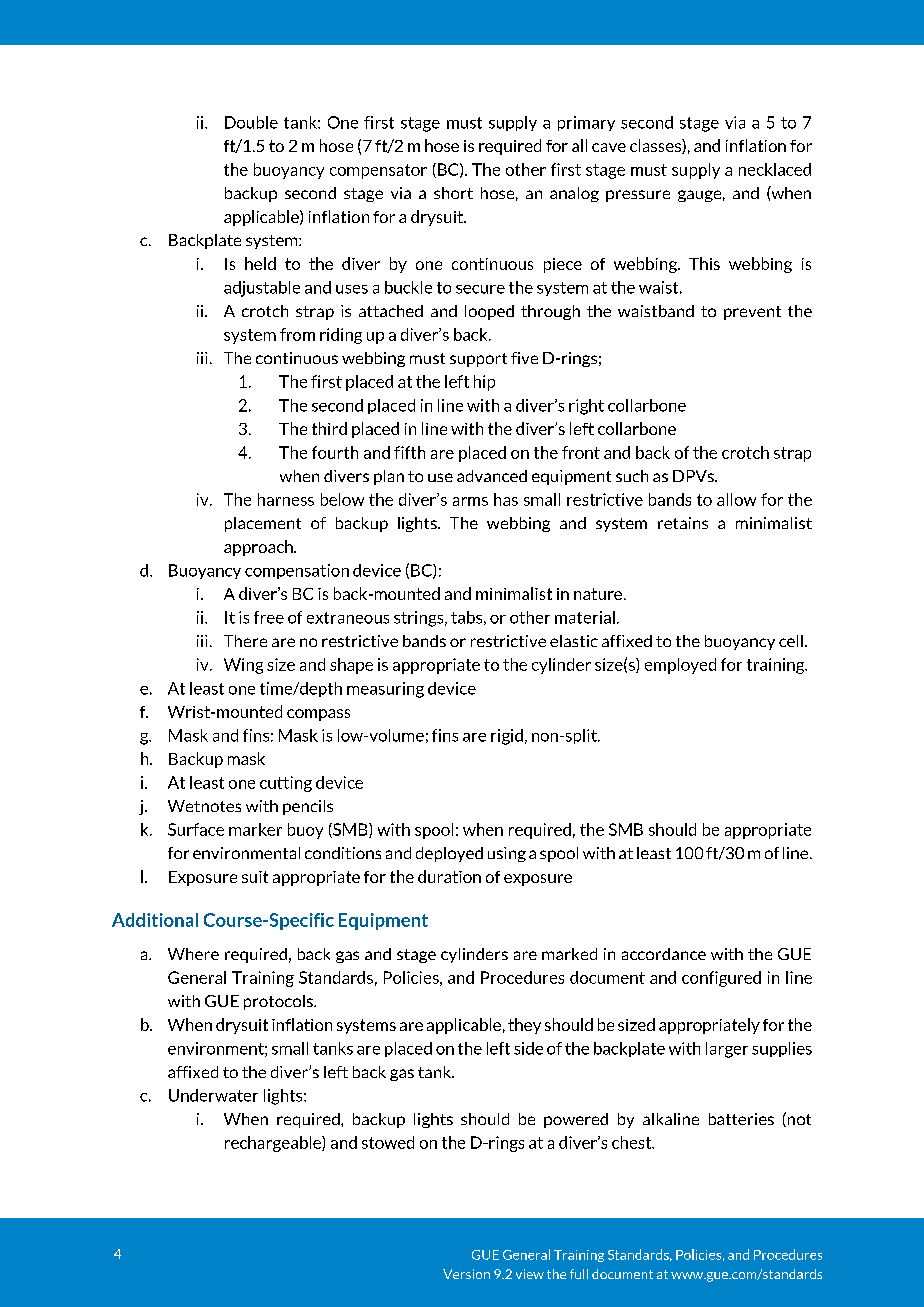  I want to click on Version, so click(466, 1274).
